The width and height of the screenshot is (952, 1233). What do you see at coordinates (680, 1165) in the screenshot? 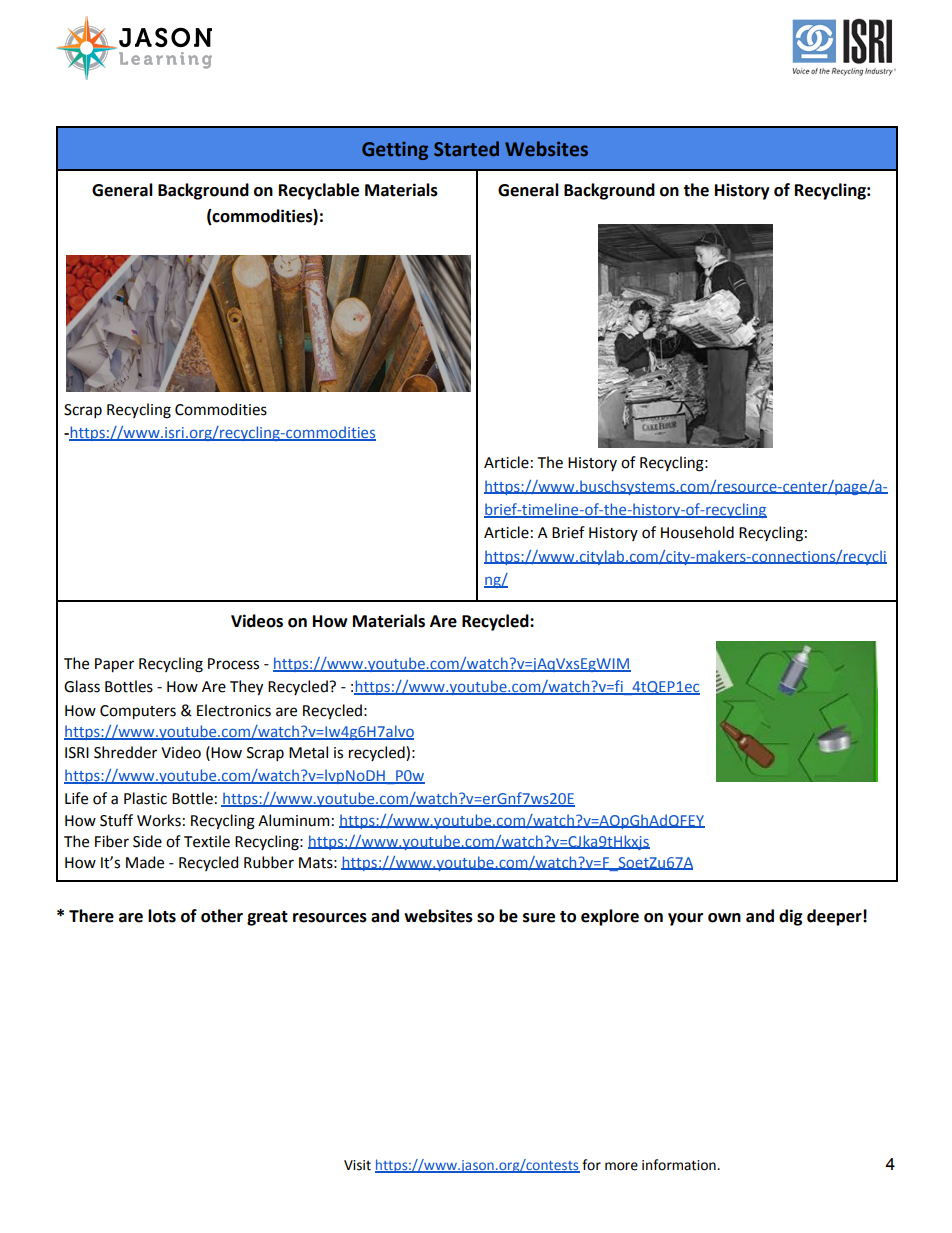
I see `information` at bounding box center [680, 1165].
